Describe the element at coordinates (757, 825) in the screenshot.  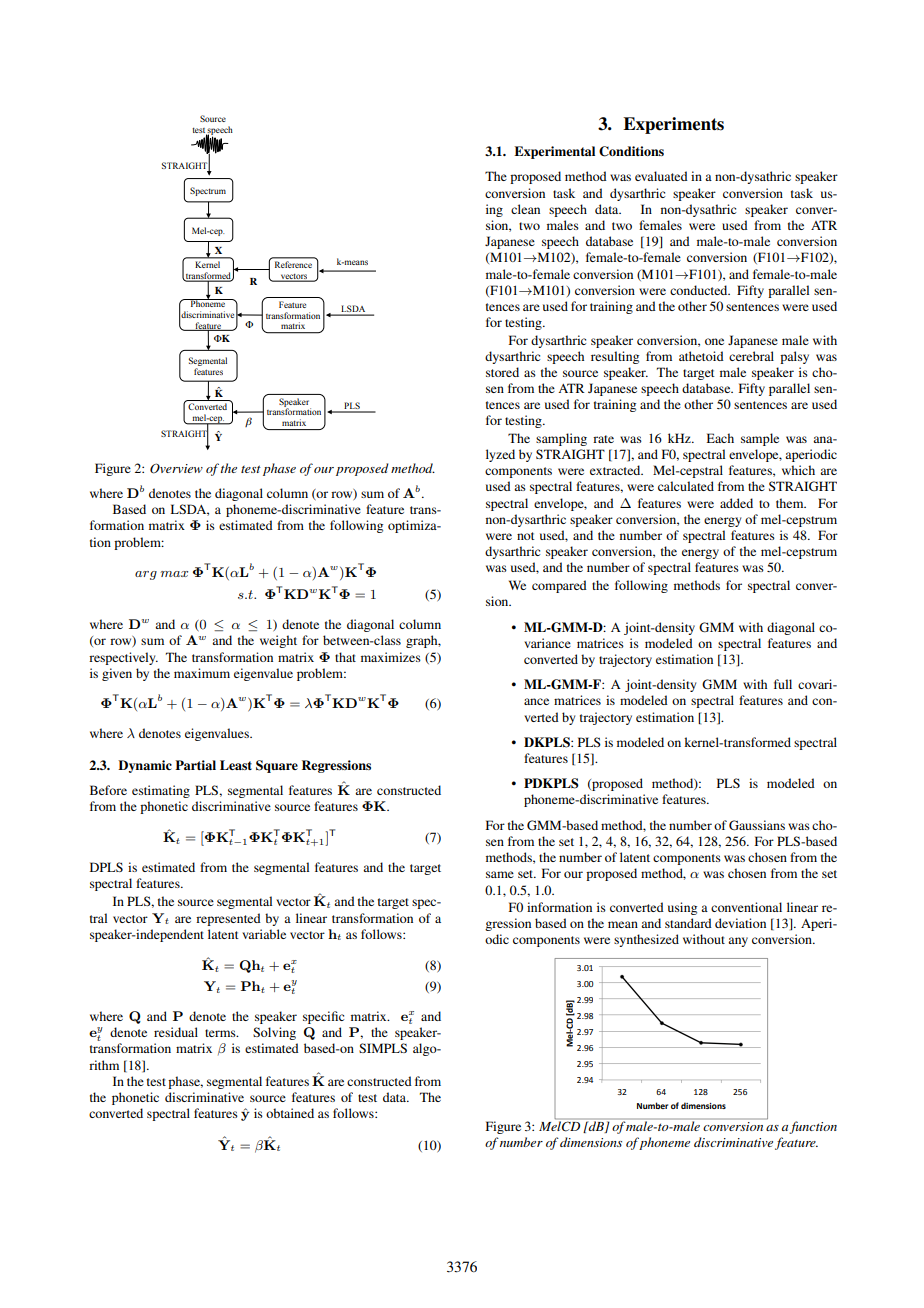
I see `Gaussians` at that location.
